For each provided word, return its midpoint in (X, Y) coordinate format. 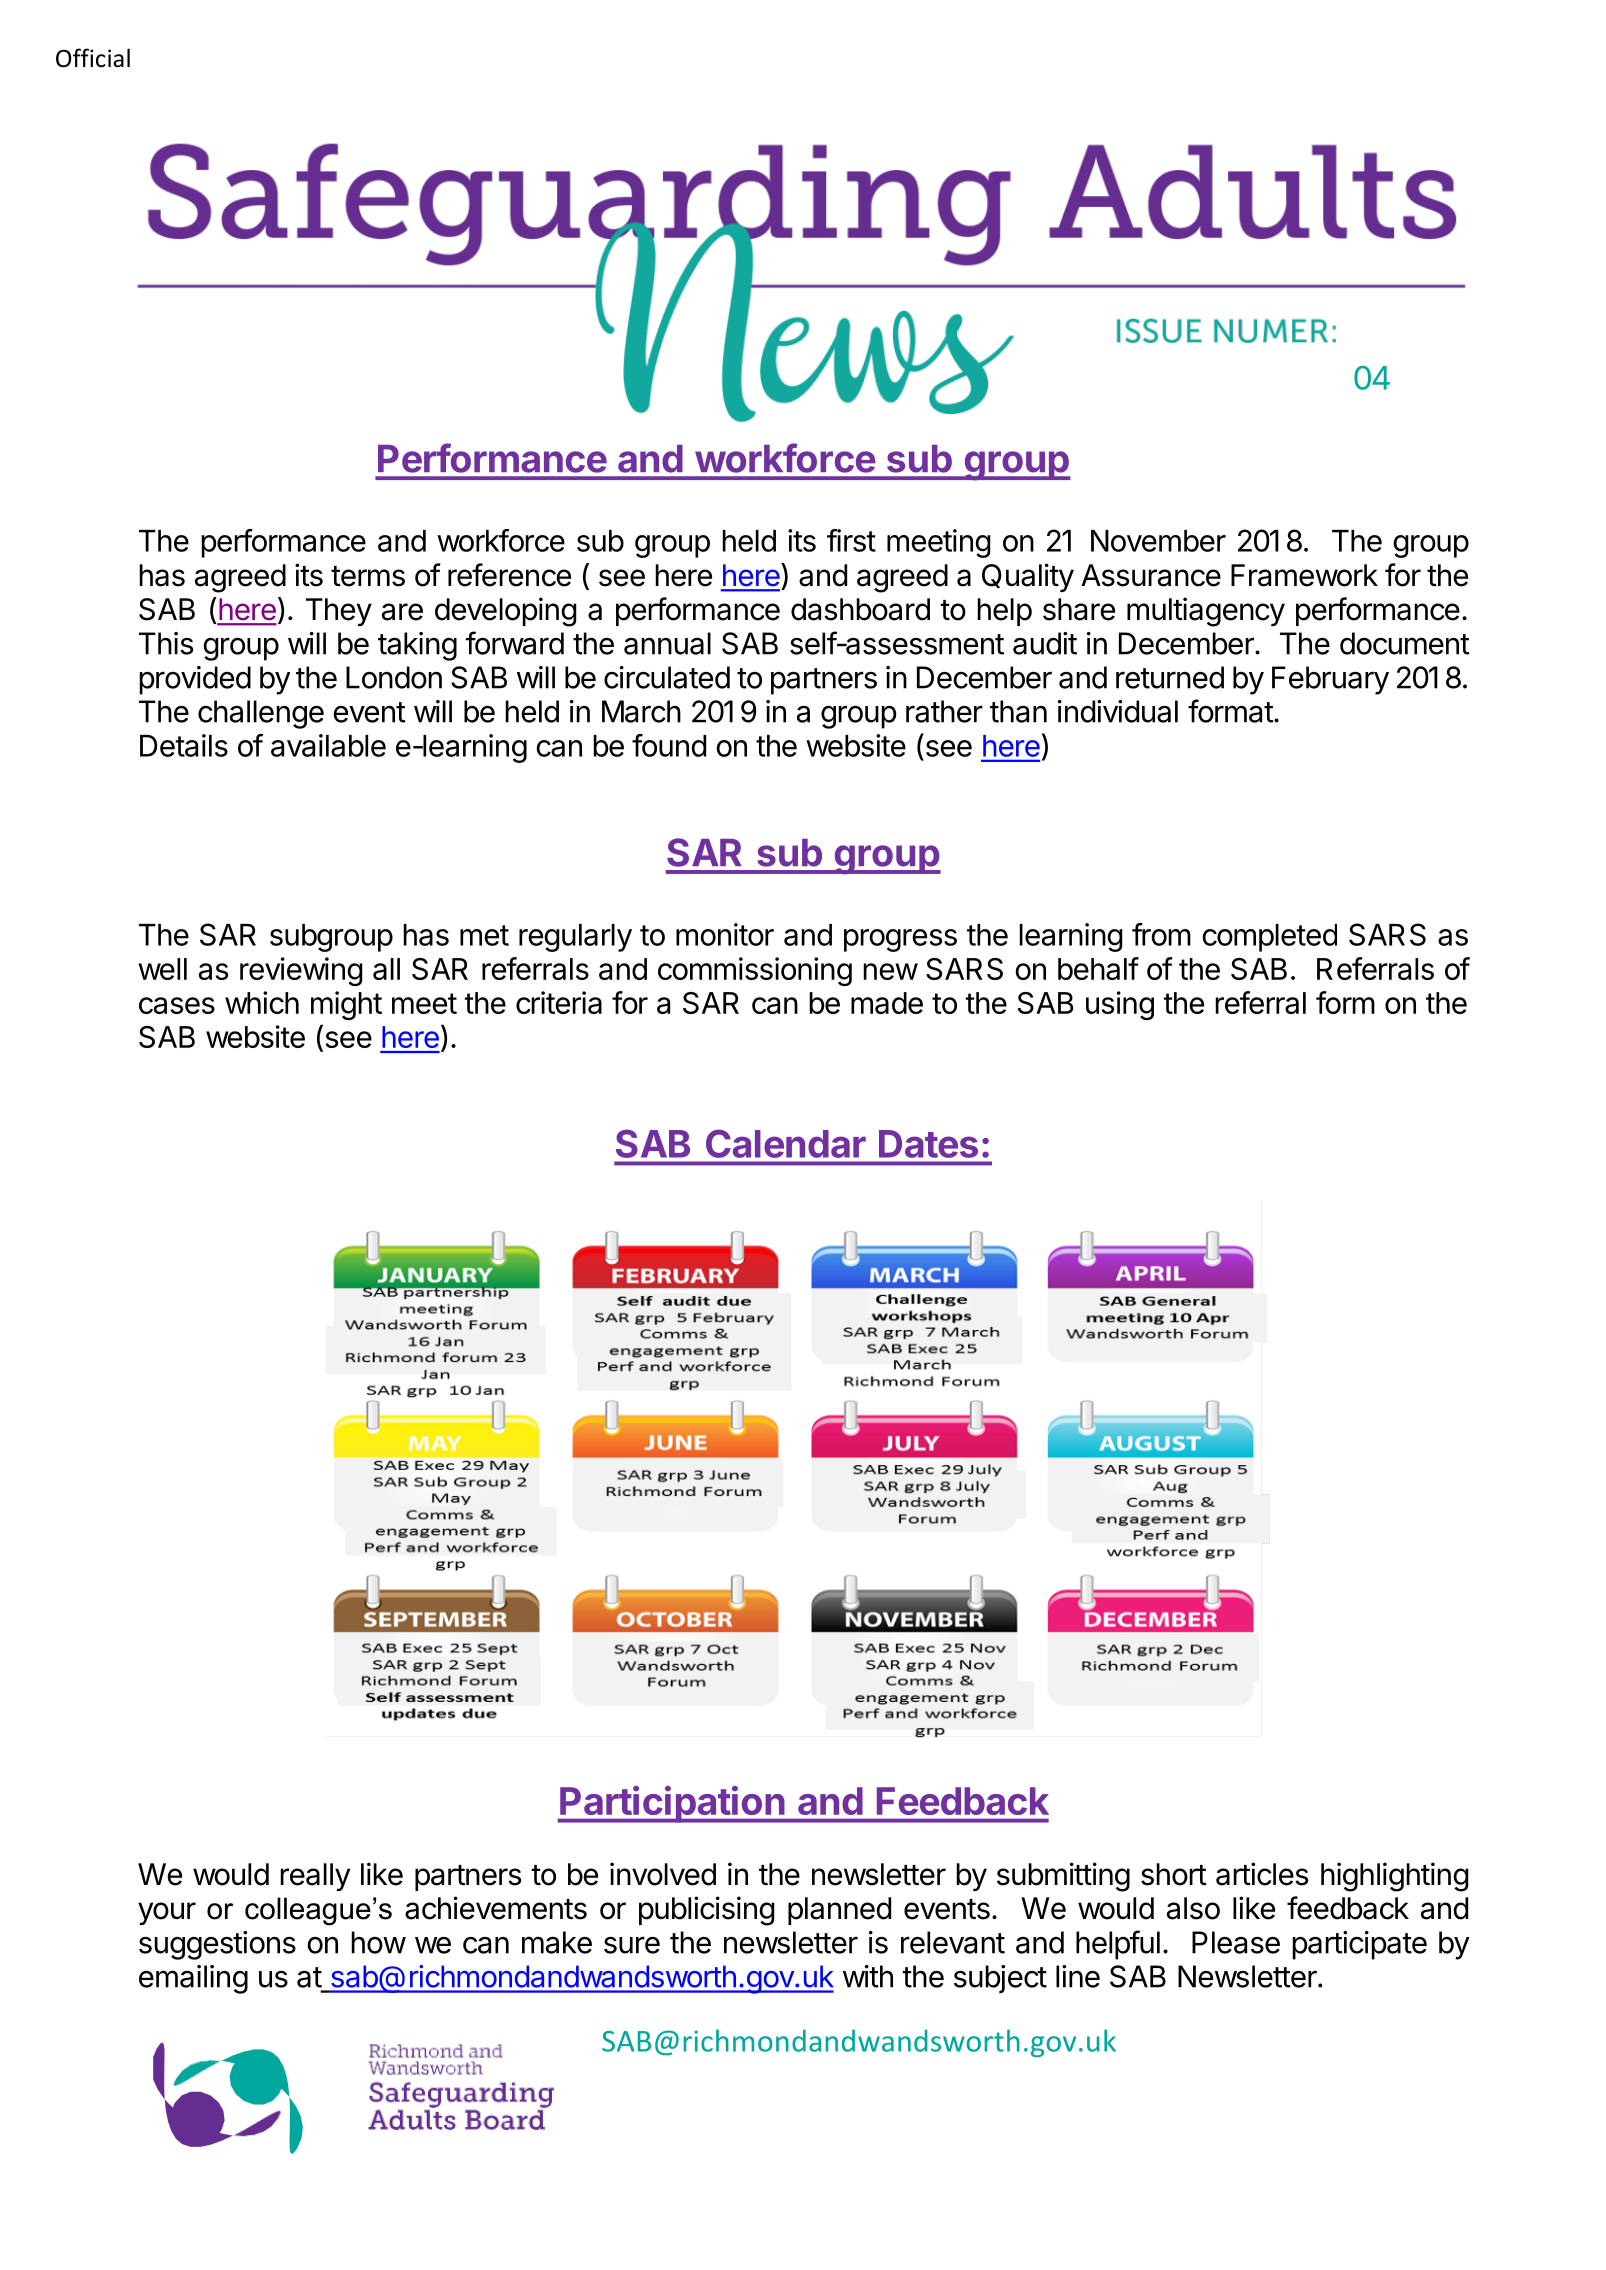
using (1120, 1005)
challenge (261, 714)
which (262, 1002)
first (851, 540)
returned (1170, 677)
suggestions (217, 1945)
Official (93, 58)
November (1158, 541)
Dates (928, 1144)
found (669, 745)
